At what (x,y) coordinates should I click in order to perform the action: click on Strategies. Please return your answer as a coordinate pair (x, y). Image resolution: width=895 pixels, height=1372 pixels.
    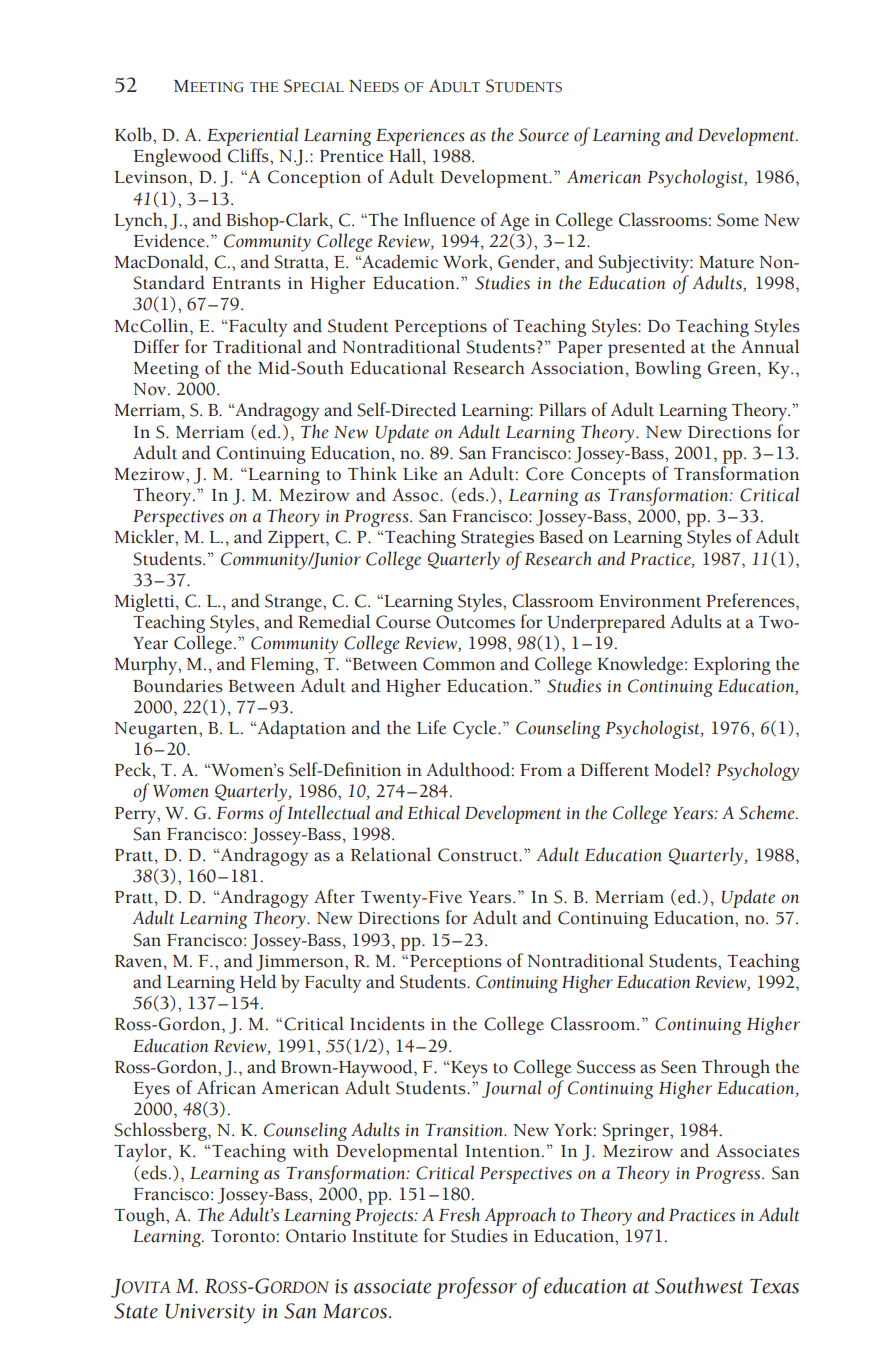
    Looking at the image, I should click on (497, 539).
